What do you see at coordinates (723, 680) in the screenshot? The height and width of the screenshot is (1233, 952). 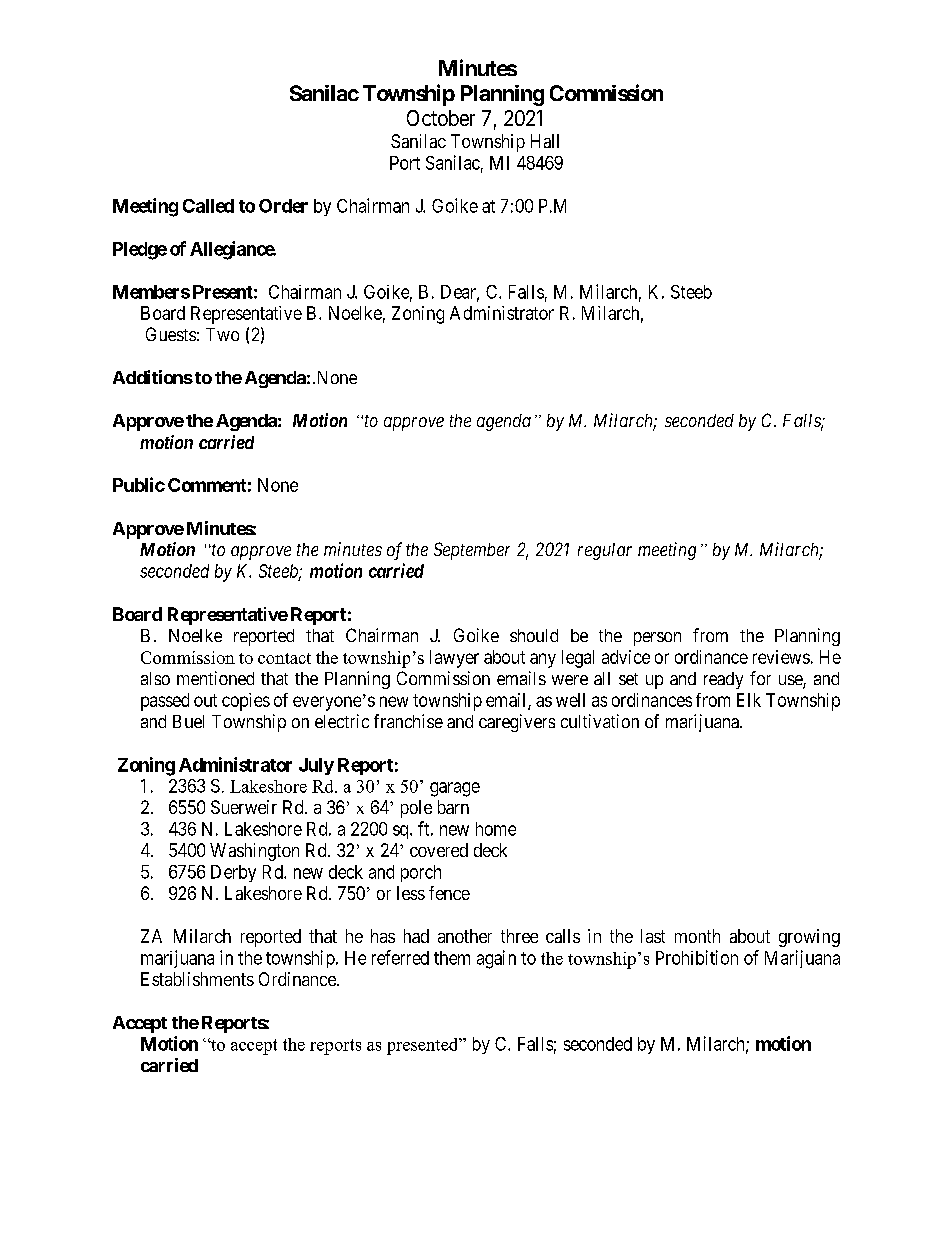 I see `ready` at bounding box center [723, 680].
